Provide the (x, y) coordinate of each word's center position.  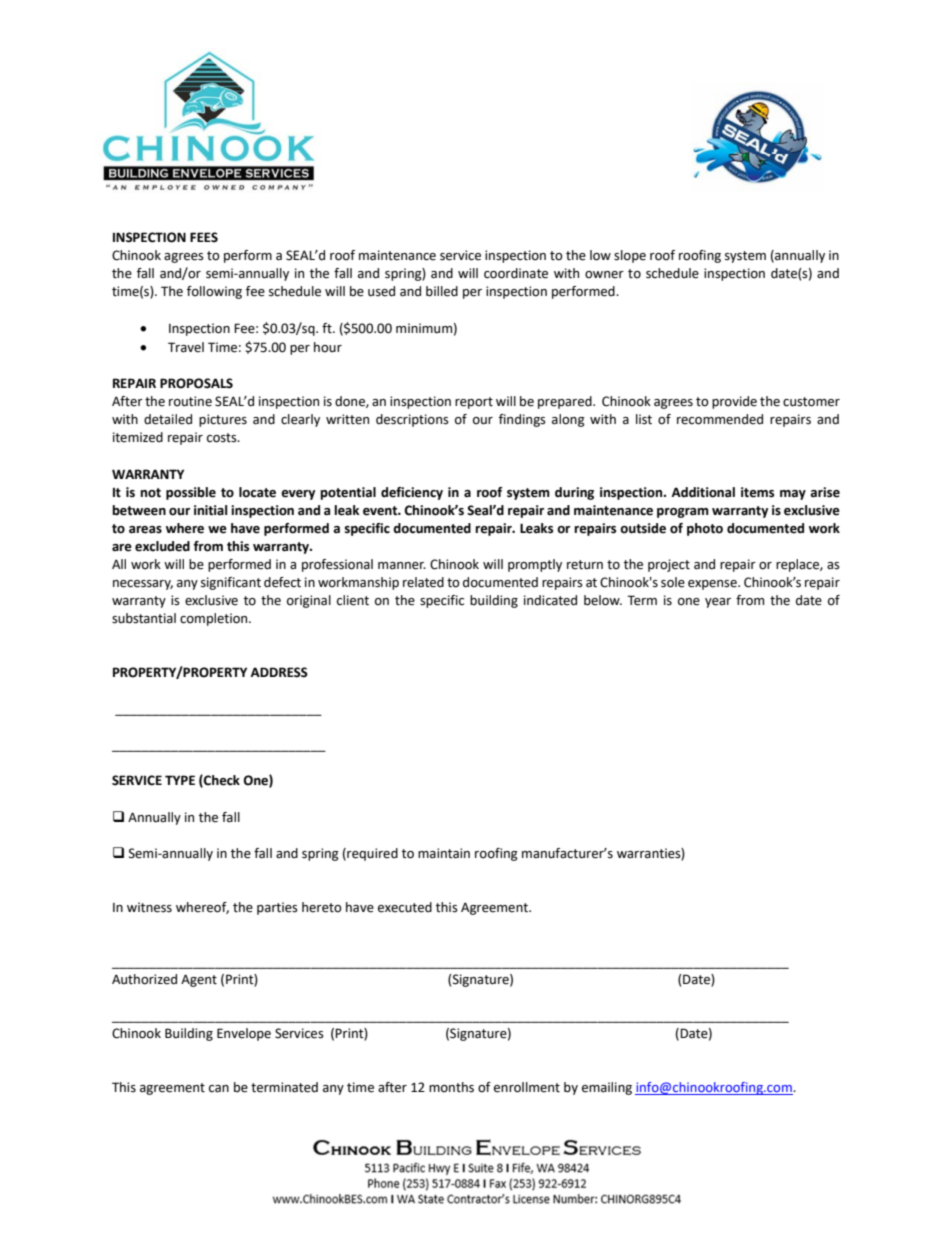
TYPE (180, 780)
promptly (535, 565)
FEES (204, 237)
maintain (444, 853)
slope (630, 256)
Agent (199, 980)
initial (210, 510)
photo (705, 529)
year (718, 603)
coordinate (516, 273)
